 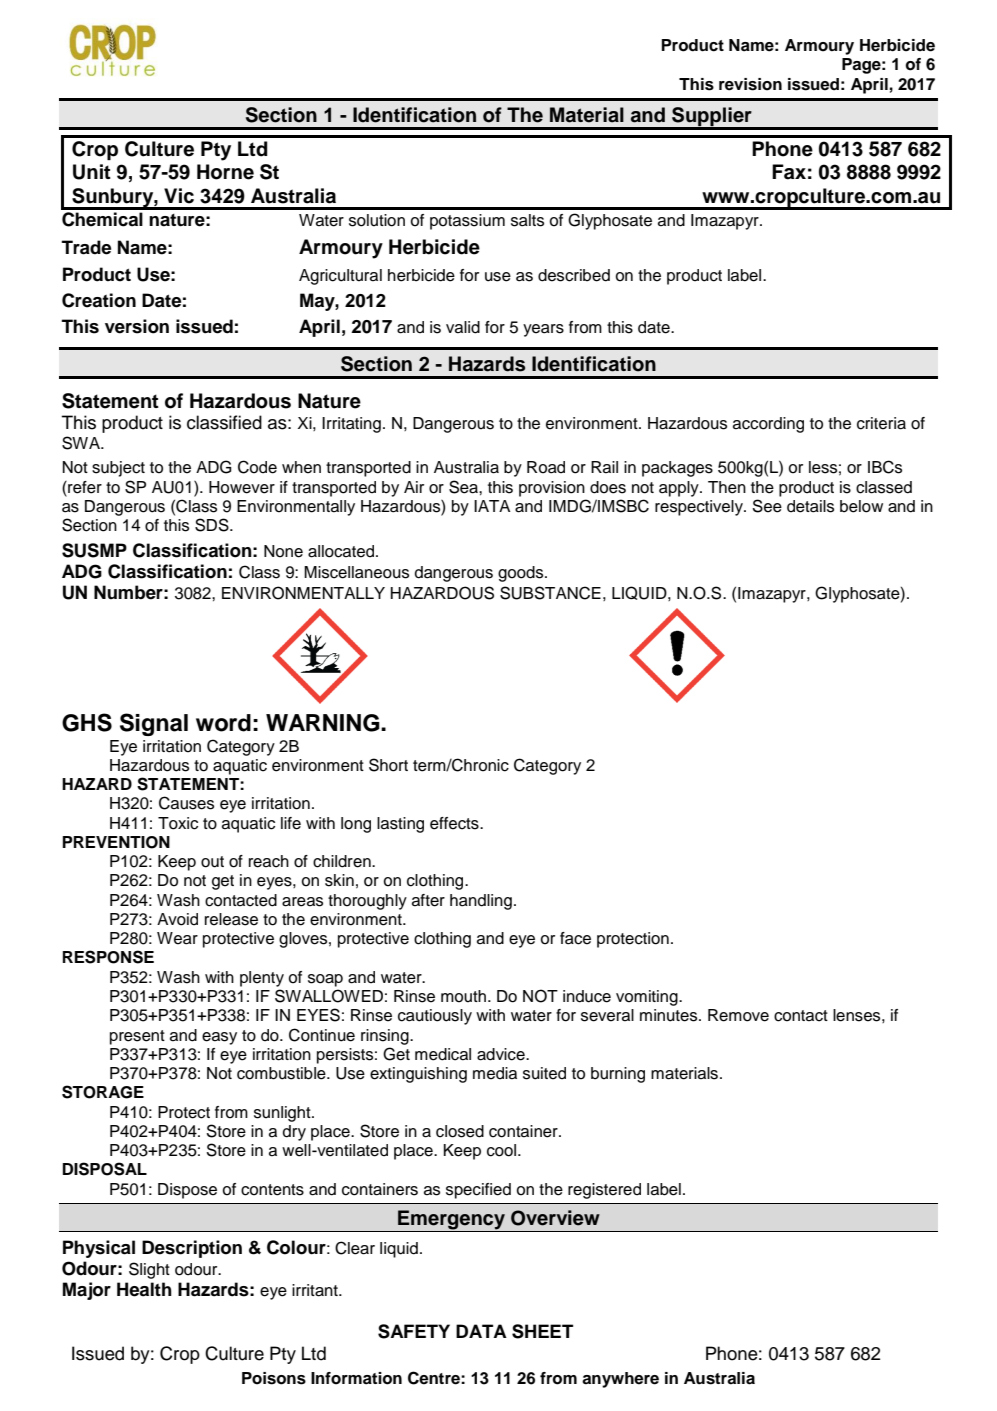 What do you see at coordinates (225, 172) in the screenshot?
I see `Horne` at bounding box center [225, 172].
